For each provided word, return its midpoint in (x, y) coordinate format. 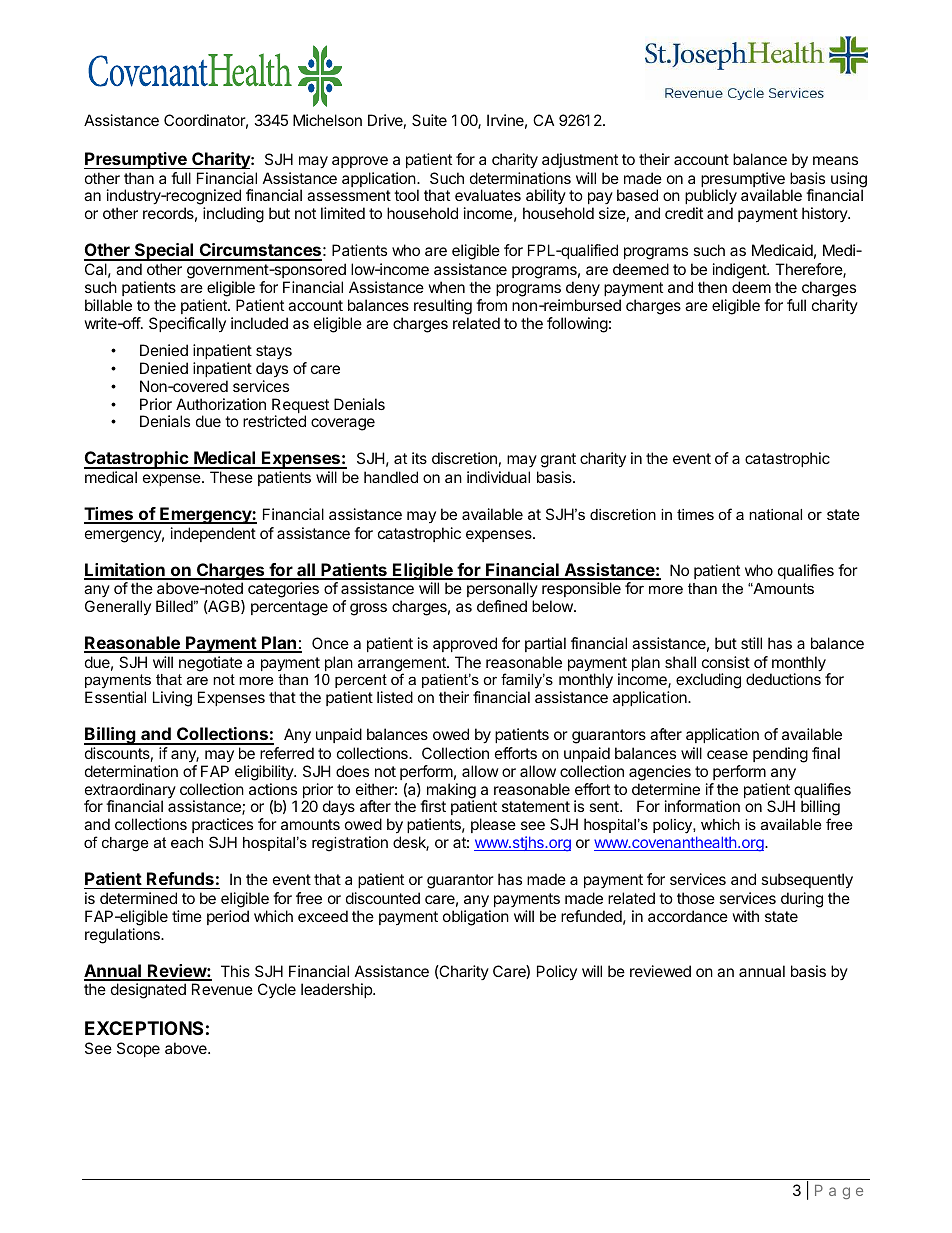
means (835, 160)
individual (498, 477)
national (775, 514)
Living (172, 699)
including (233, 215)
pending (780, 755)
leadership (337, 990)
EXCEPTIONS (144, 1028)
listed (395, 697)
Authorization (221, 404)
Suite (429, 120)
